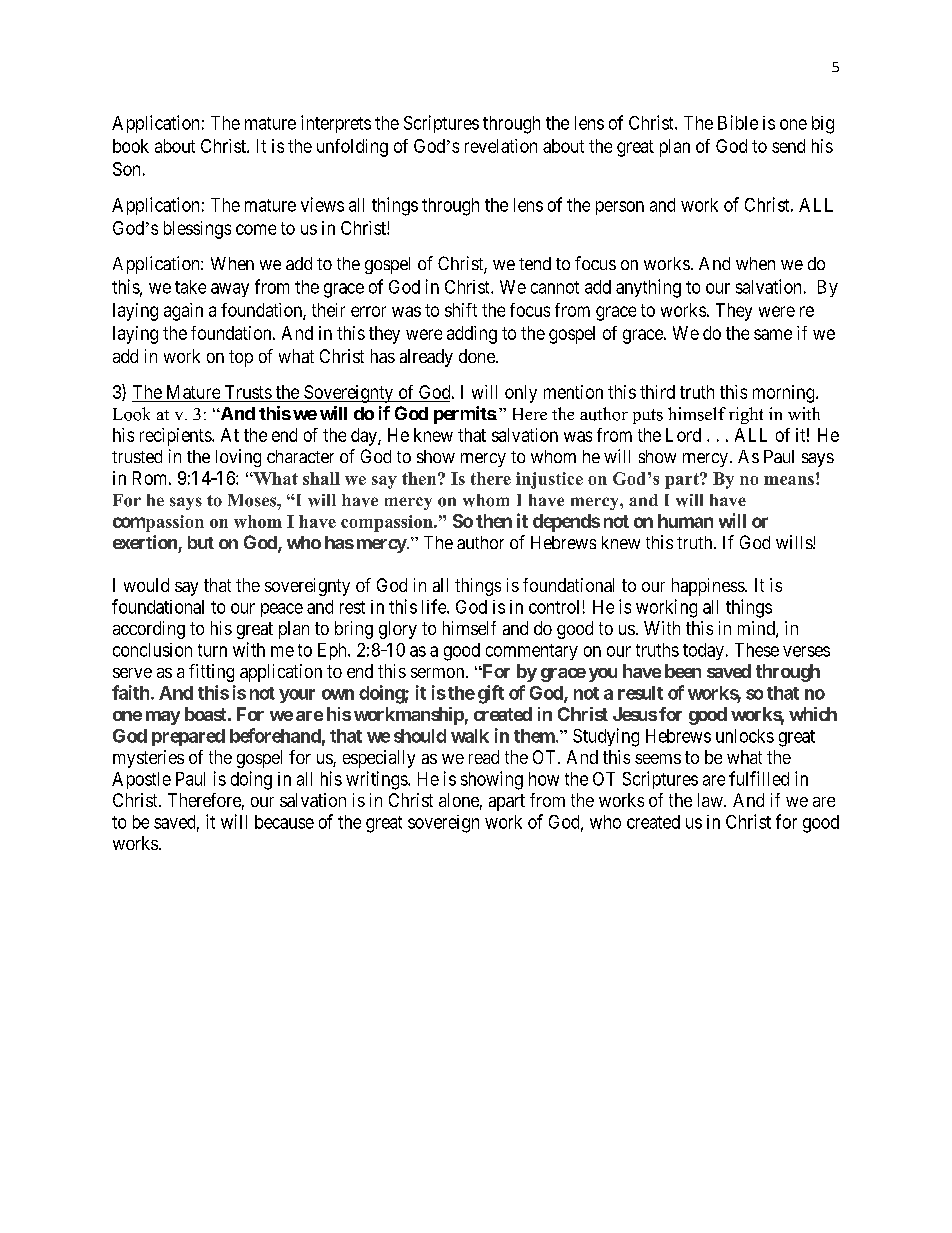  Describe the element at coordinates (501, 146) in the screenshot. I see `revelation` at that location.
